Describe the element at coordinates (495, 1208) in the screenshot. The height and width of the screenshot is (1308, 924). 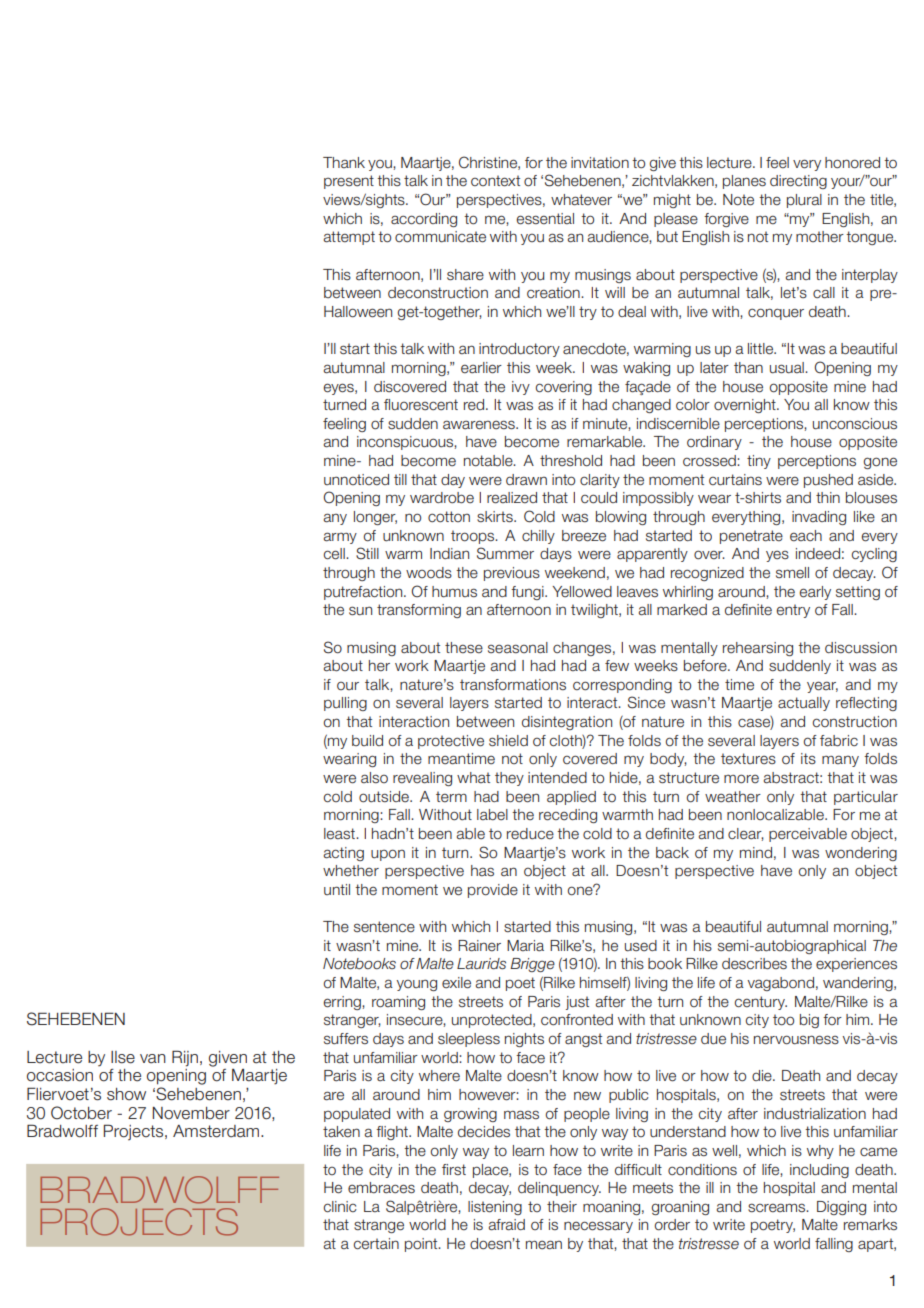
I see `listening` at that location.
